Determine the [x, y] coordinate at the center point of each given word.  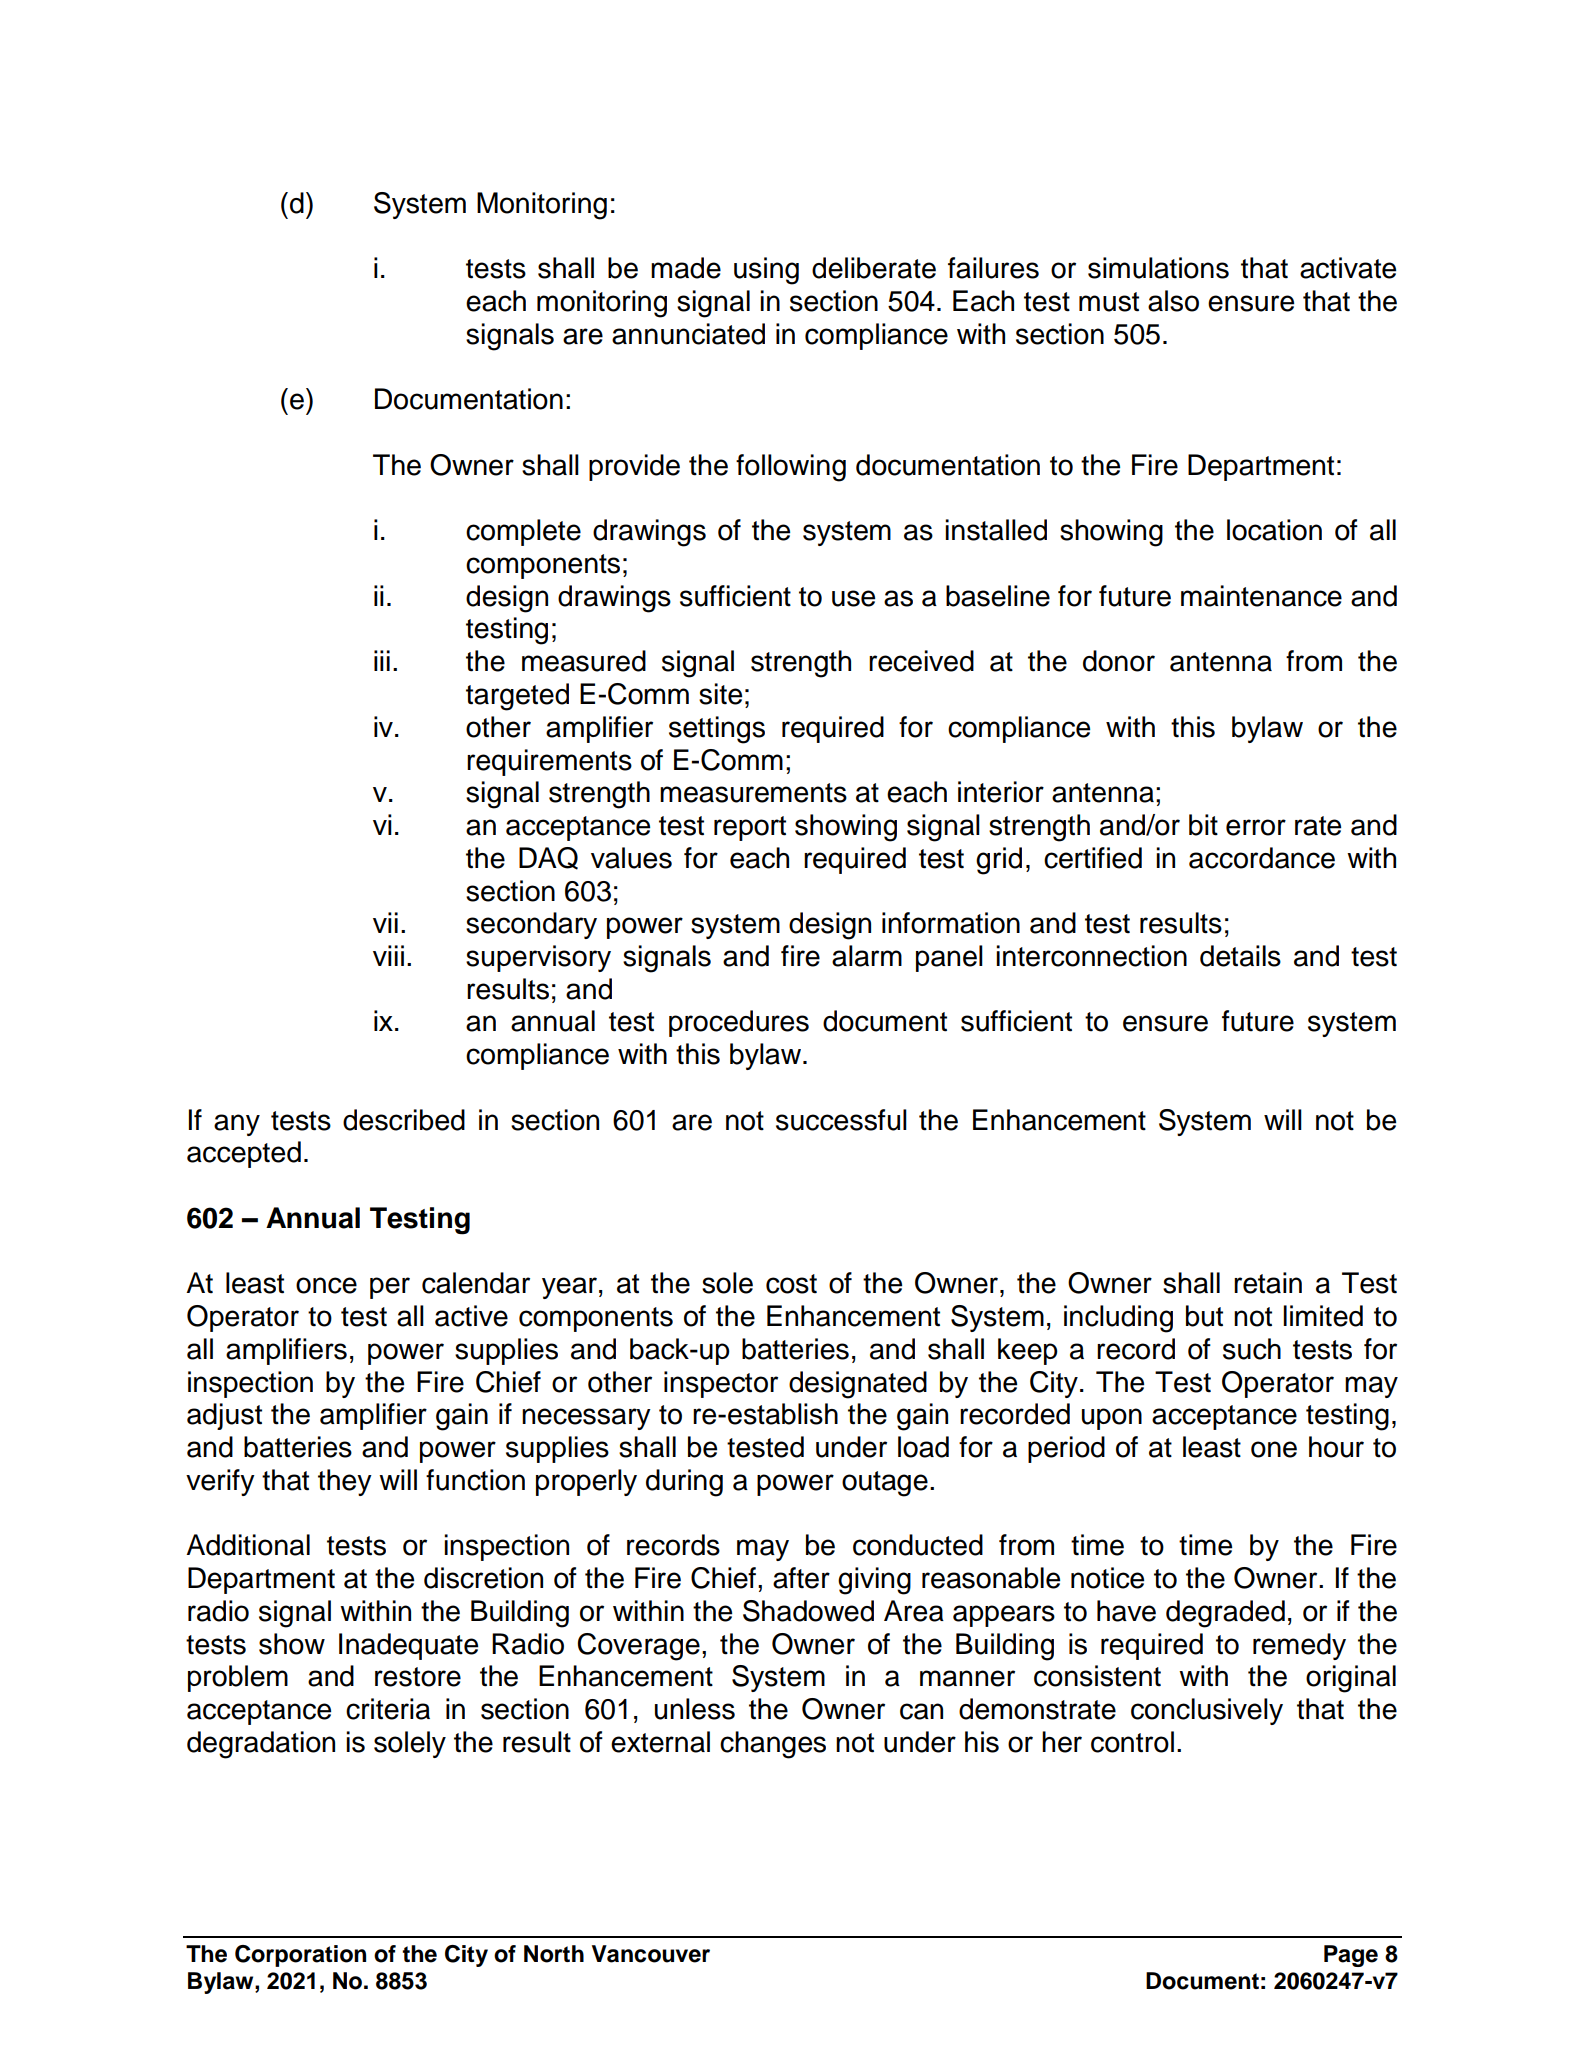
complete [523, 532]
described [404, 1120]
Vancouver [651, 1954]
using [766, 271]
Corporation [300, 1956]
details [1240, 956]
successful [841, 1120]
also [1173, 301]
